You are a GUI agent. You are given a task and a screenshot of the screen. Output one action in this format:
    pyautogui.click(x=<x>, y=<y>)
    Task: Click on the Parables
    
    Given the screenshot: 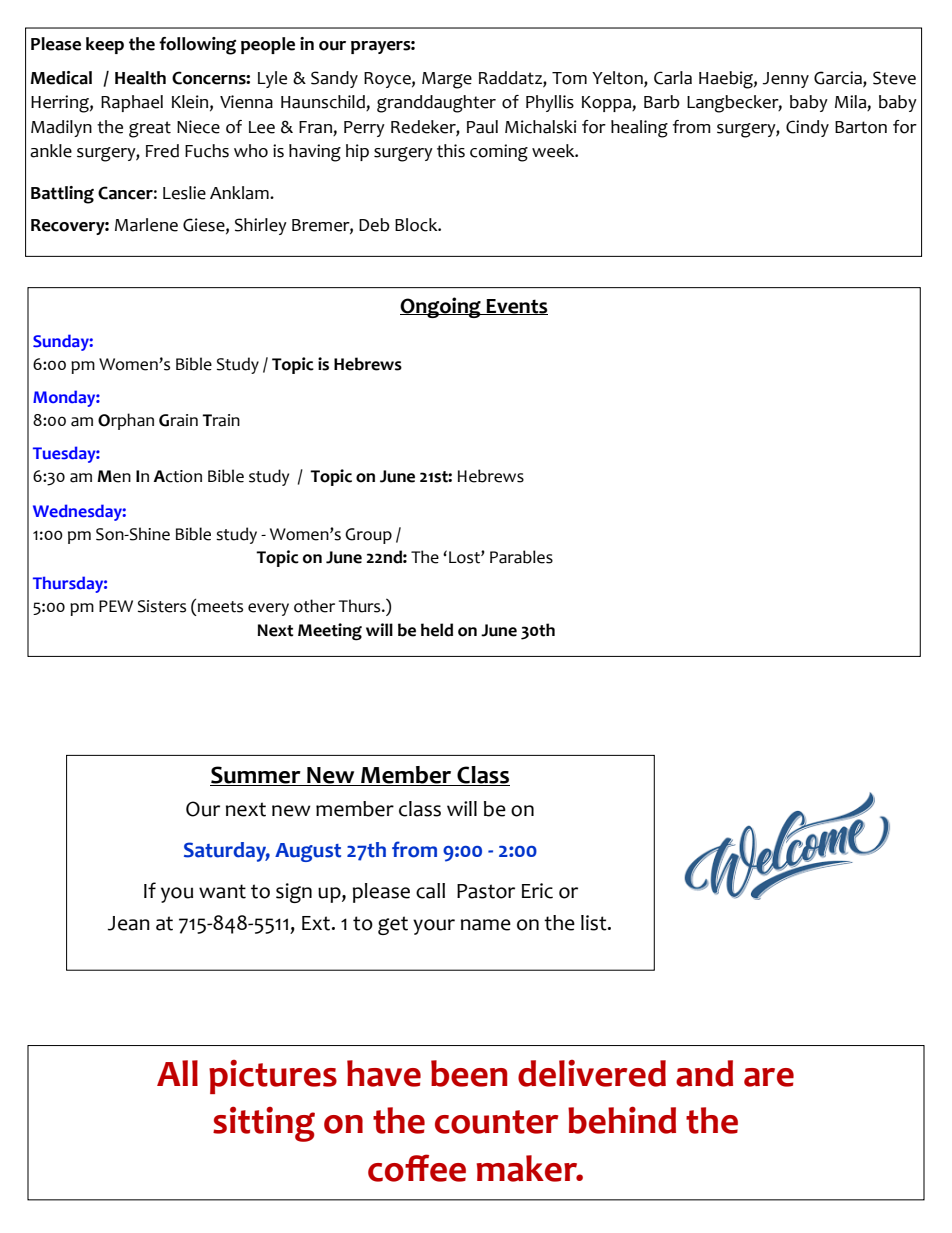 What is the action you would take?
    pyautogui.click(x=521, y=557)
